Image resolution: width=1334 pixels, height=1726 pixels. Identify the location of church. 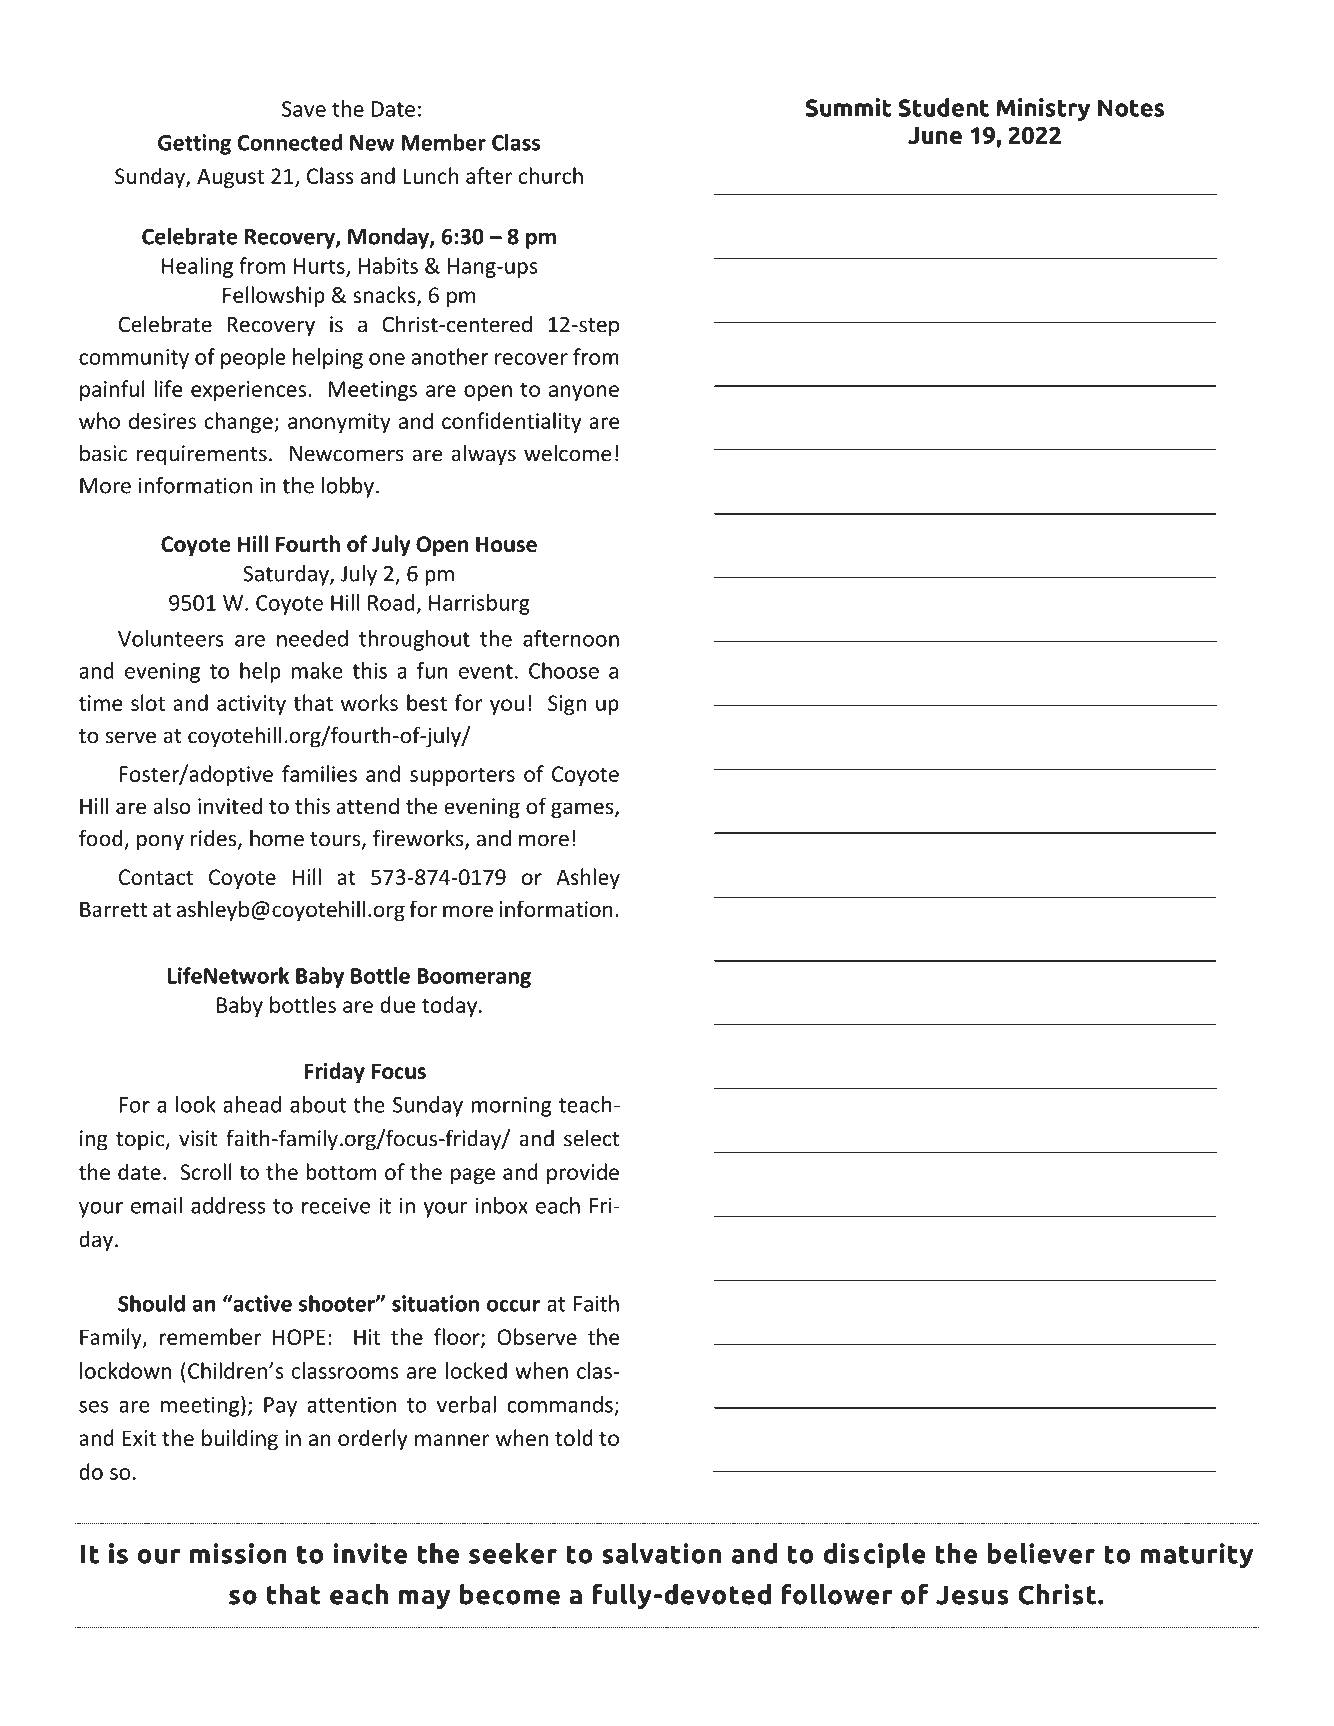
(551, 175).
